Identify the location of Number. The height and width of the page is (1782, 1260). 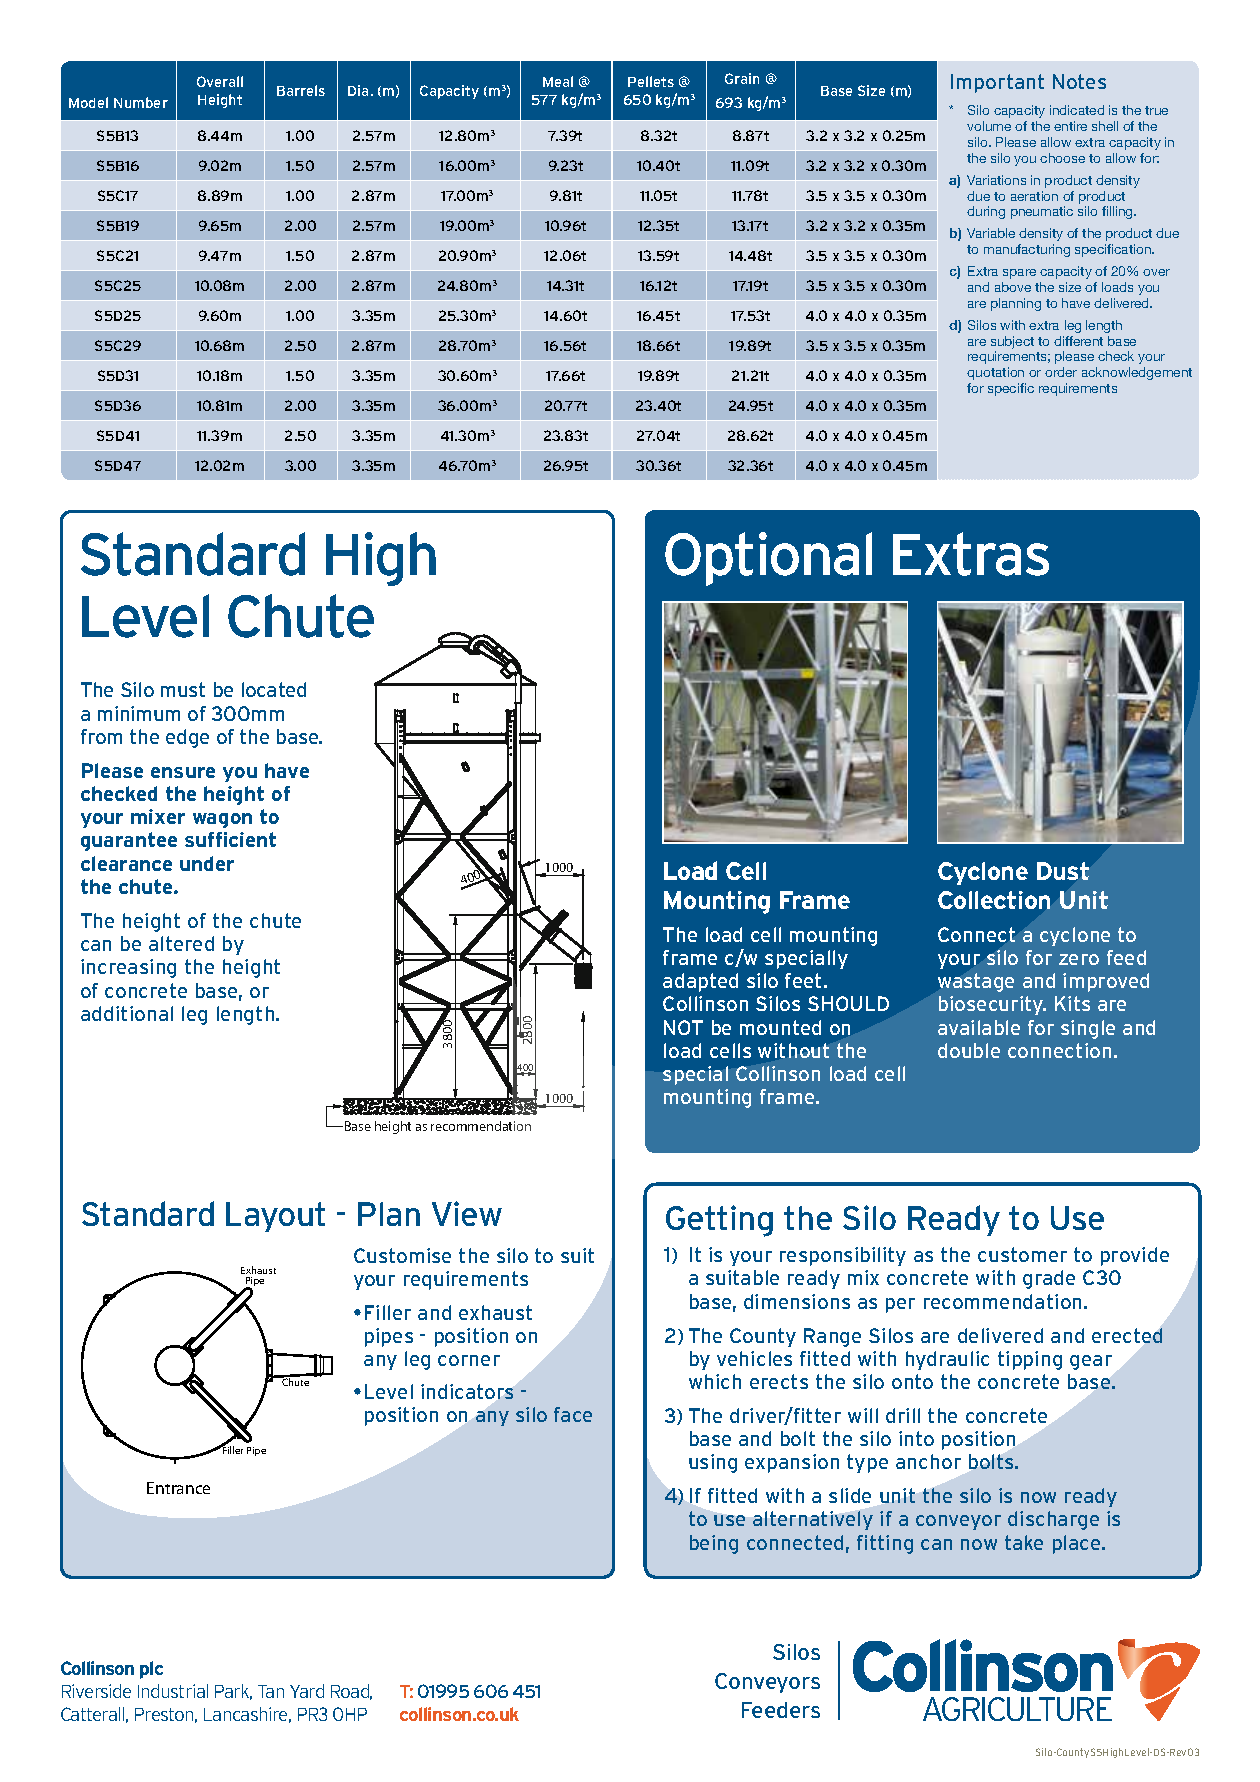
(141, 102).
